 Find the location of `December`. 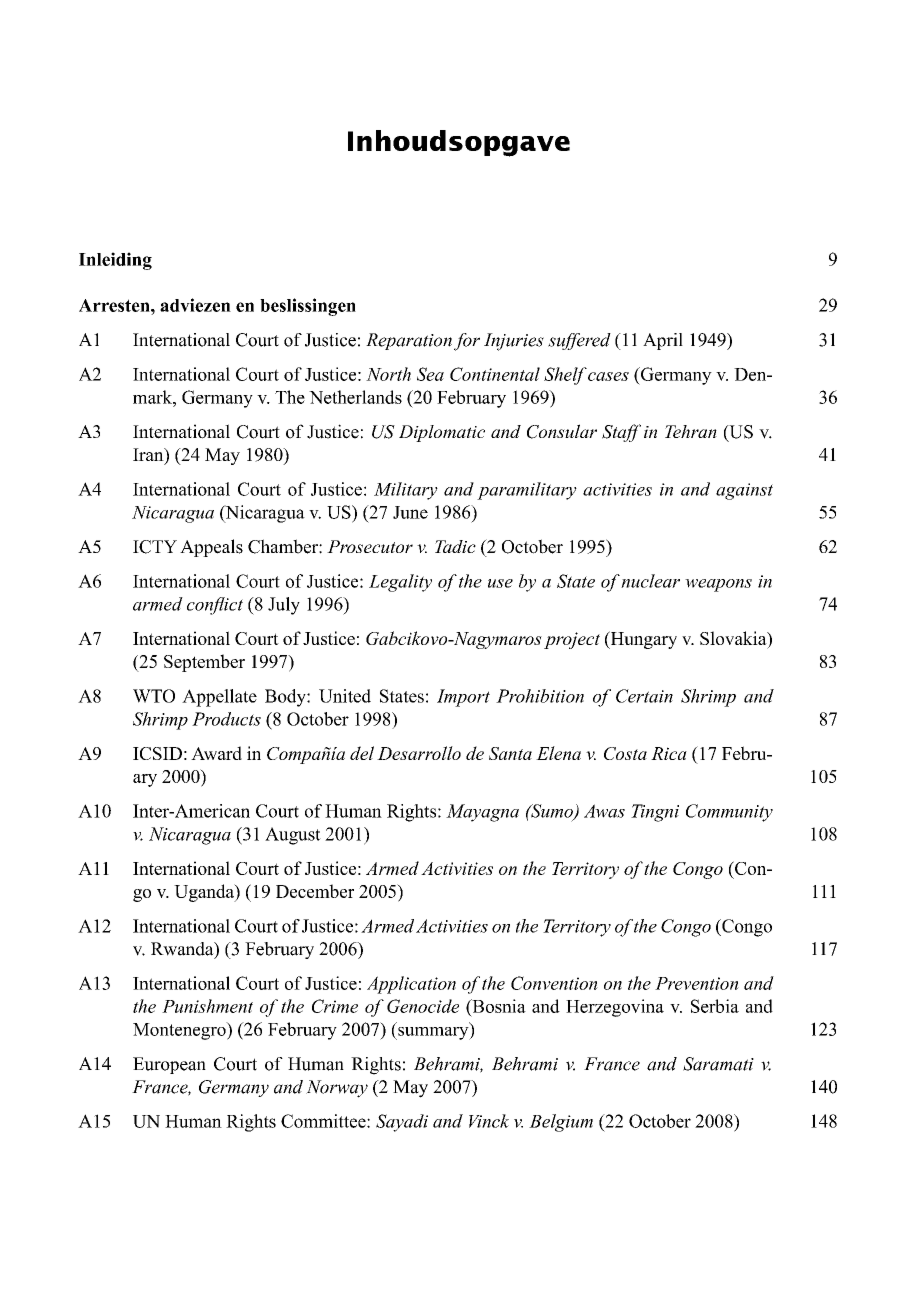

December is located at coordinates (315, 891).
